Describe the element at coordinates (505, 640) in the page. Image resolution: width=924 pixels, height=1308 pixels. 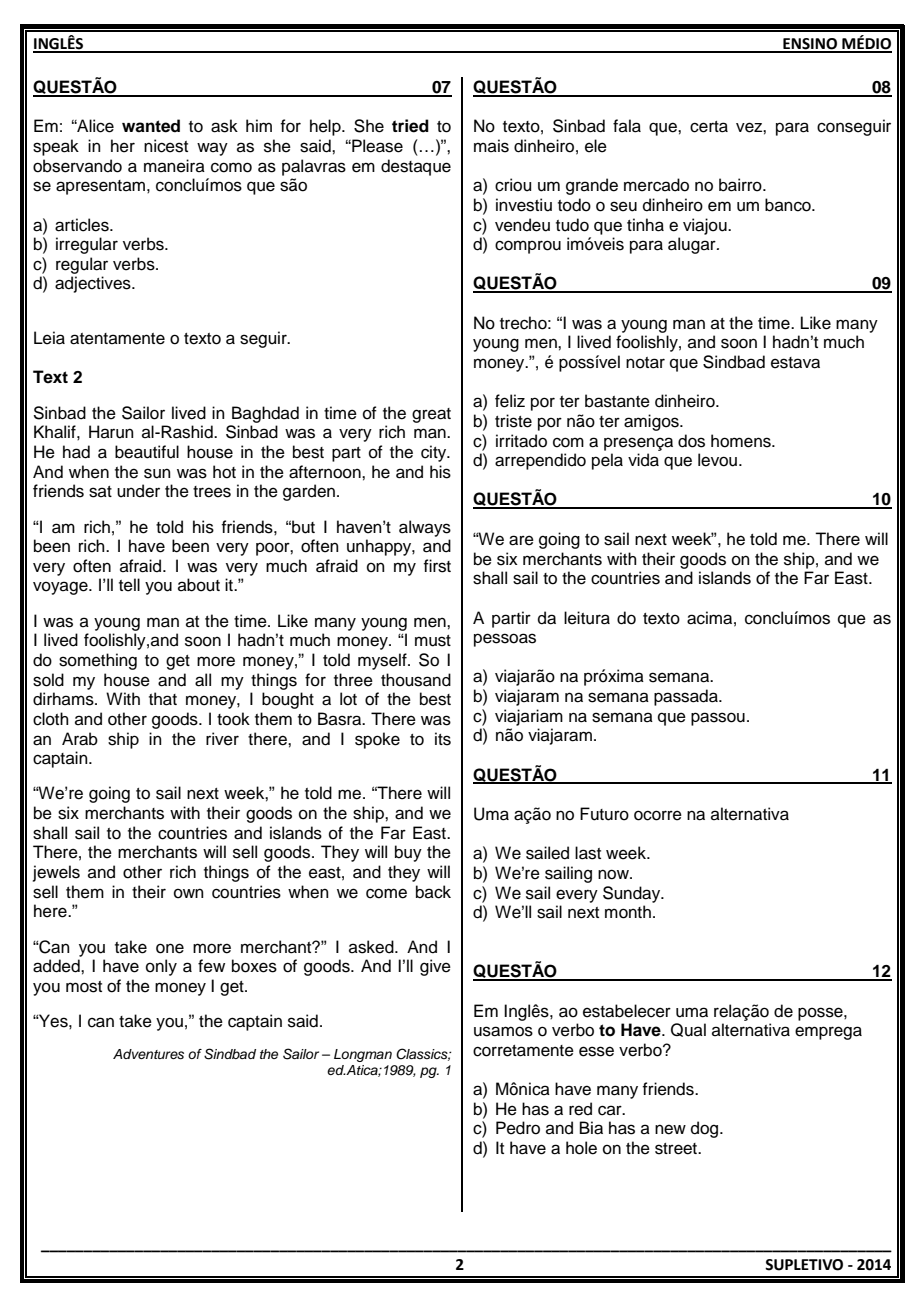
I see `pessoas` at that location.
